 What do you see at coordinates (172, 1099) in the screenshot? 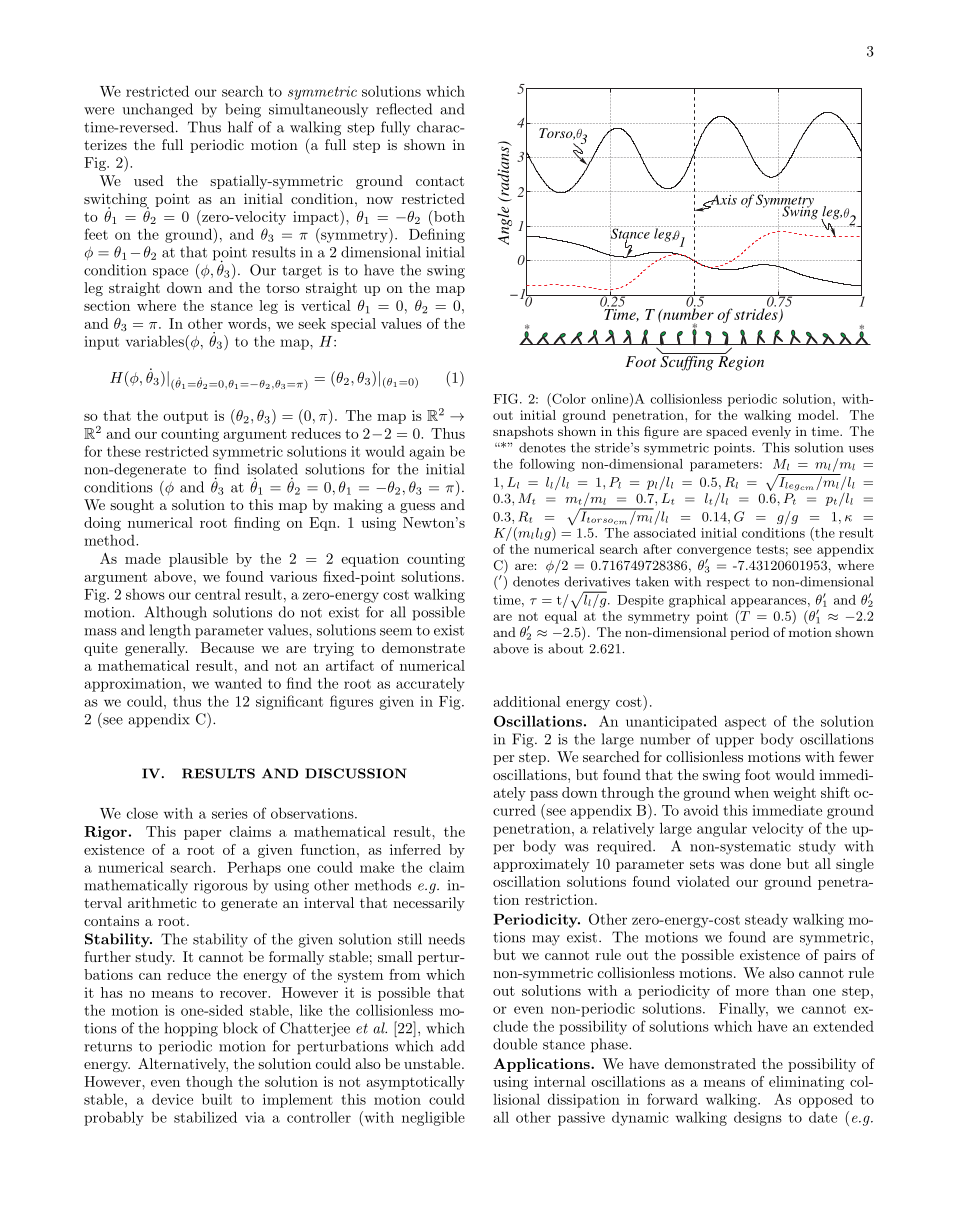
I see `device` at bounding box center [172, 1099].
